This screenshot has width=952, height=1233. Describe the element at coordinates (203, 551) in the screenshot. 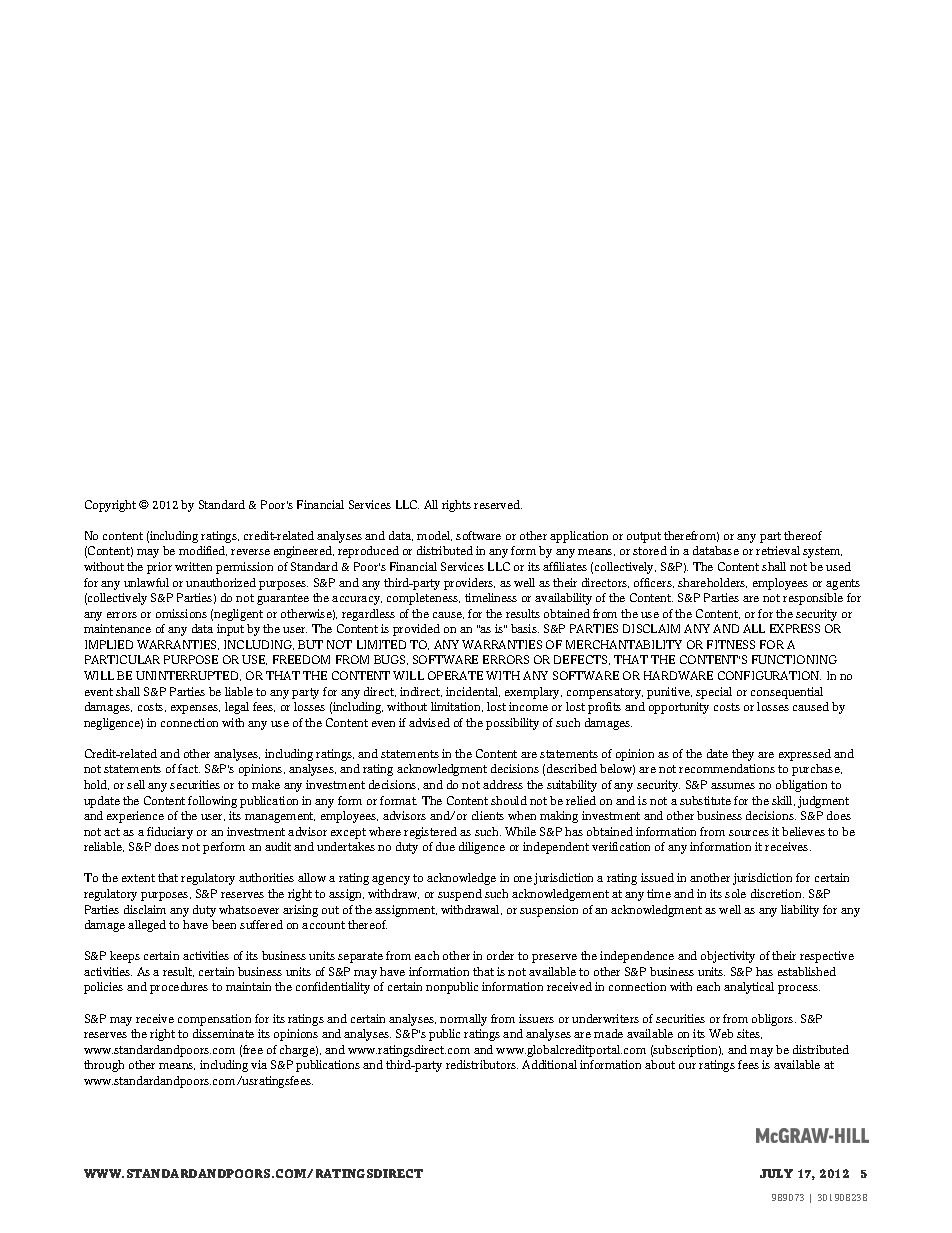

I see `modified` at that location.
